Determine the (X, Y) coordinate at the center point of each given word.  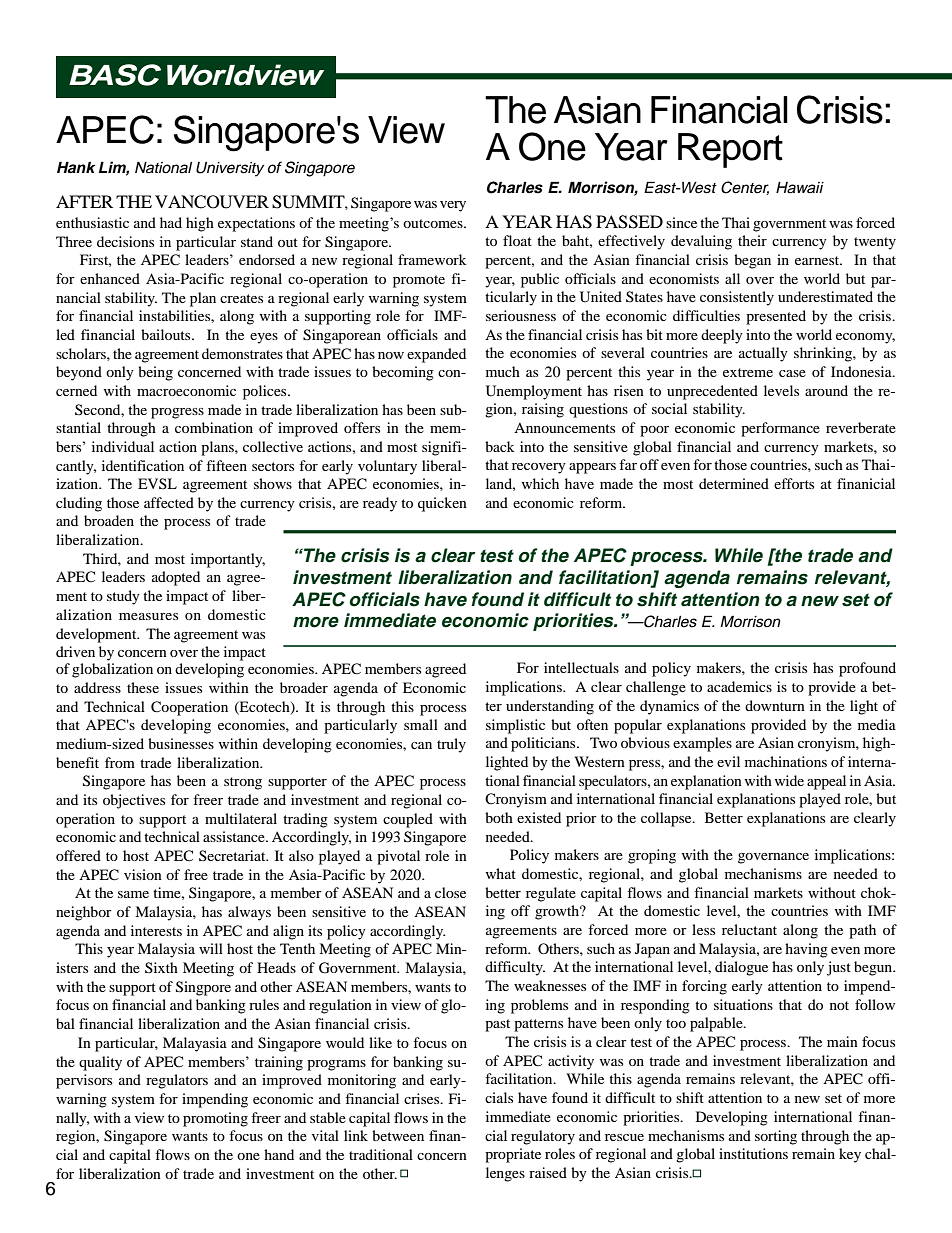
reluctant (749, 929)
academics (739, 686)
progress (177, 413)
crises (423, 1098)
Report (730, 150)
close (450, 892)
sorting (776, 1137)
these (143, 687)
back (500, 446)
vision (143, 874)
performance (780, 429)
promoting (215, 1119)
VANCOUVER (212, 202)
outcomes (434, 223)
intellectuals (581, 667)
